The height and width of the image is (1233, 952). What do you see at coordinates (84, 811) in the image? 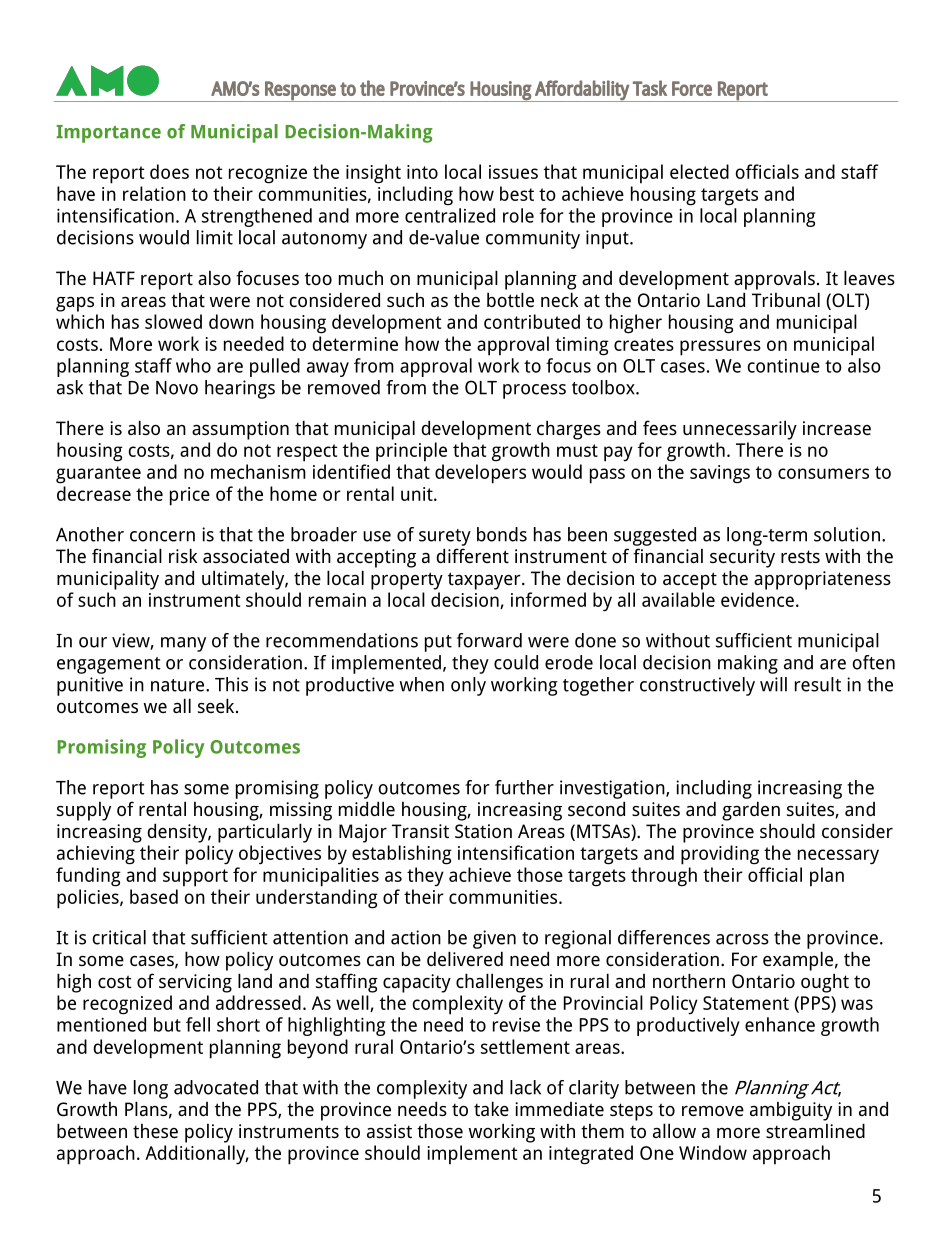
I see `supply` at bounding box center [84, 811].
